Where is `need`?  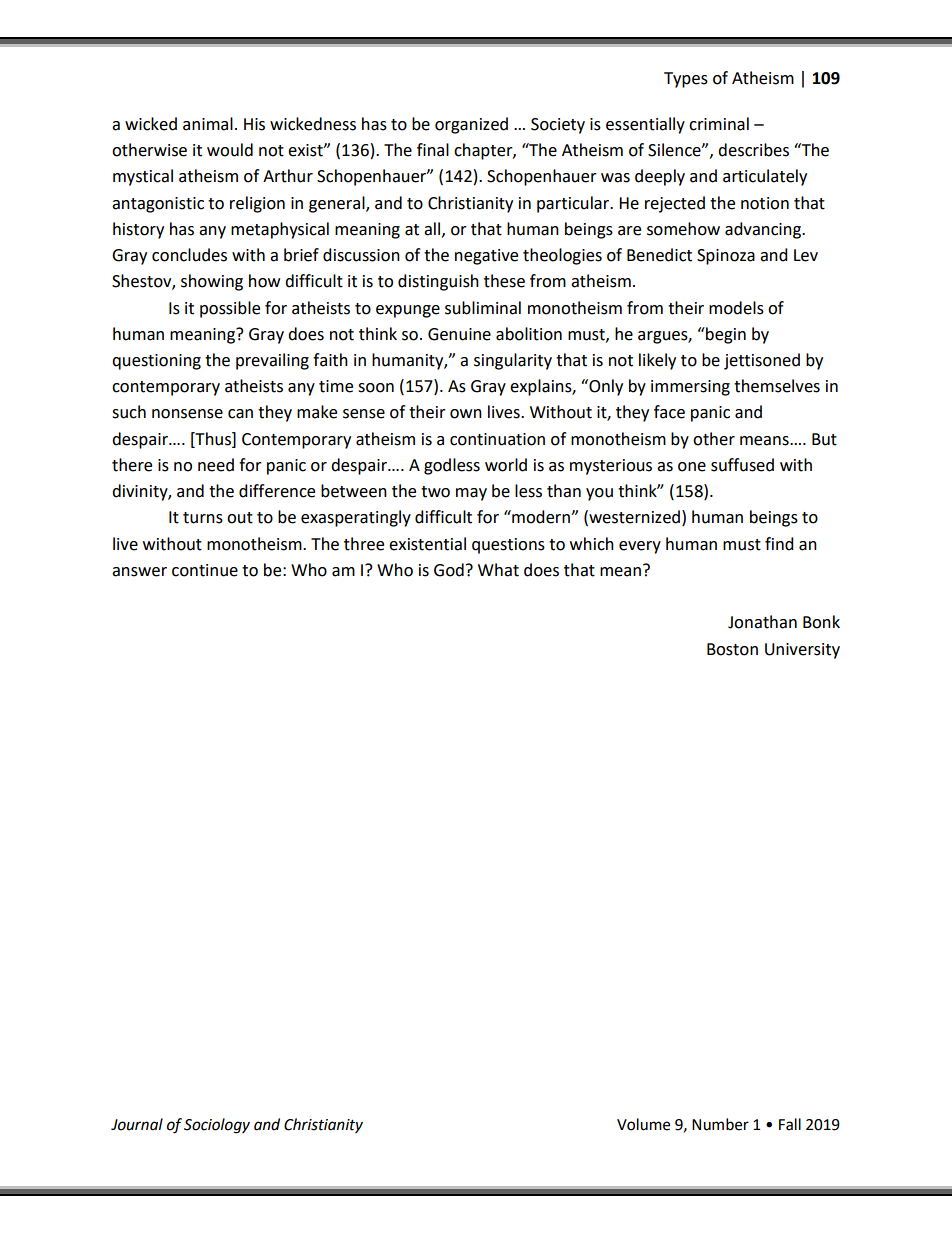 need is located at coordinates (216, 465).
